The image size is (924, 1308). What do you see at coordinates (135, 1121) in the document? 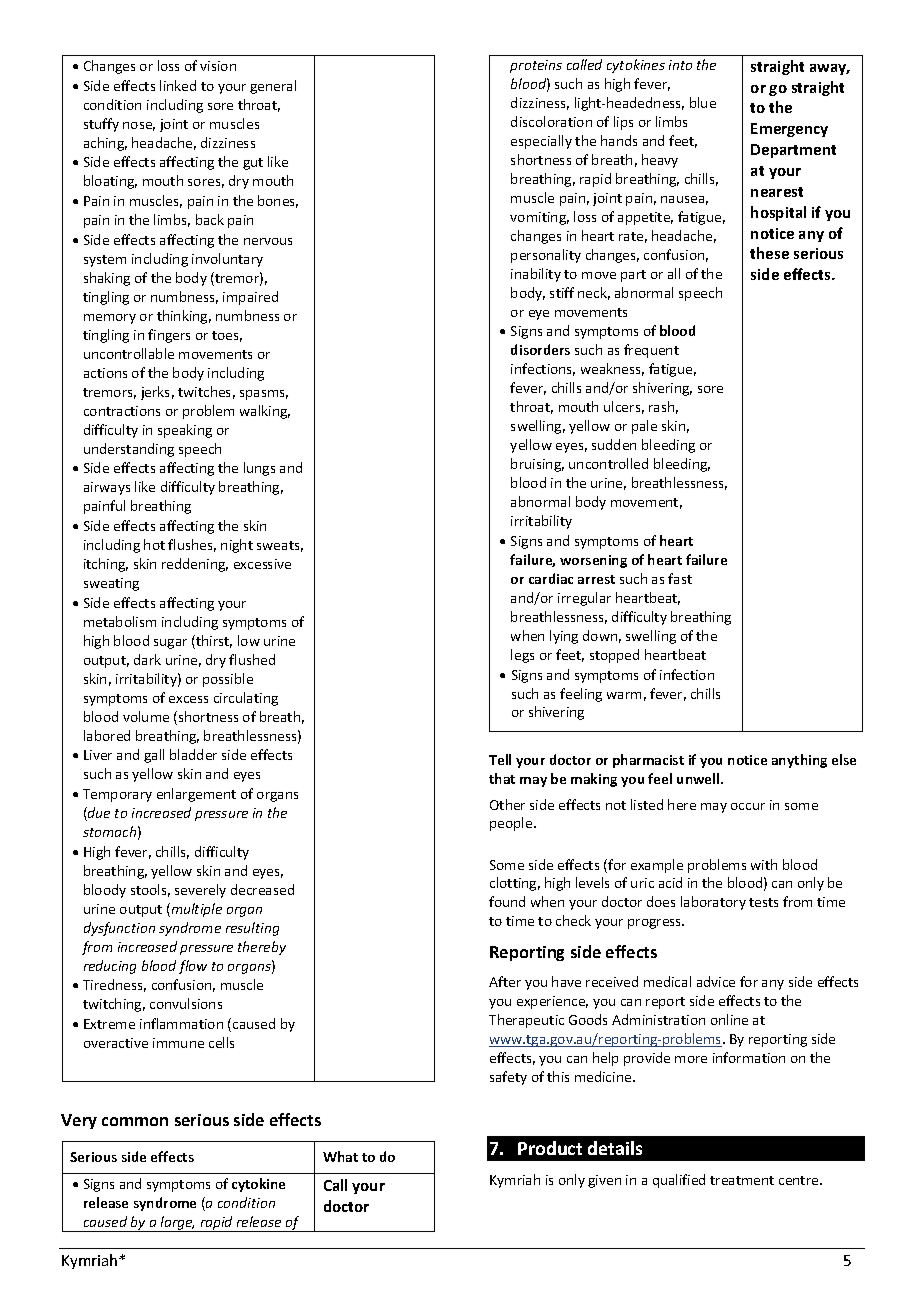
I see `common` at bounding box center [135, 1121].
